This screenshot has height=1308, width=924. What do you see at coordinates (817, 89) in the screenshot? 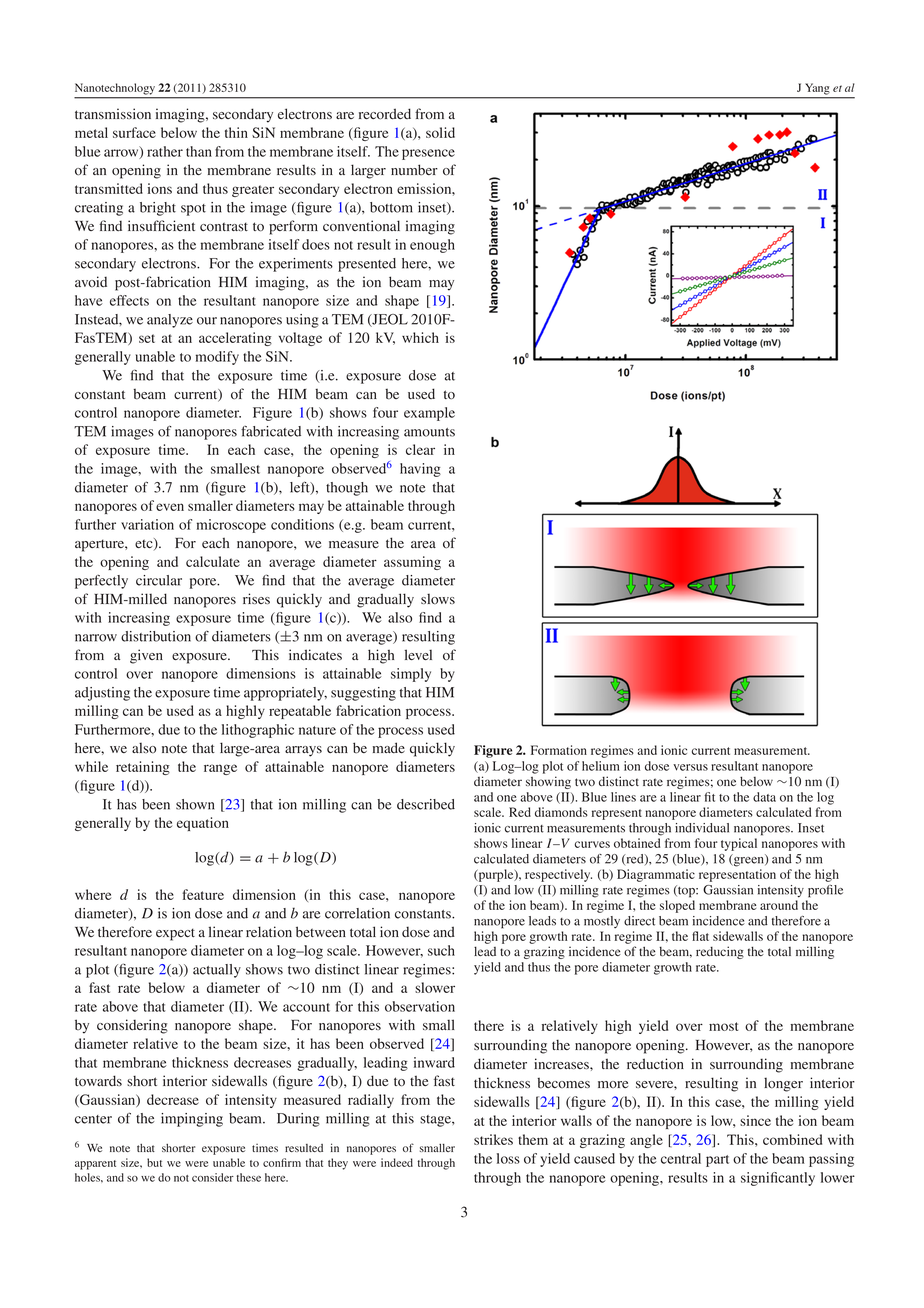
I see `Yang` at bounding box center [817, 89].
